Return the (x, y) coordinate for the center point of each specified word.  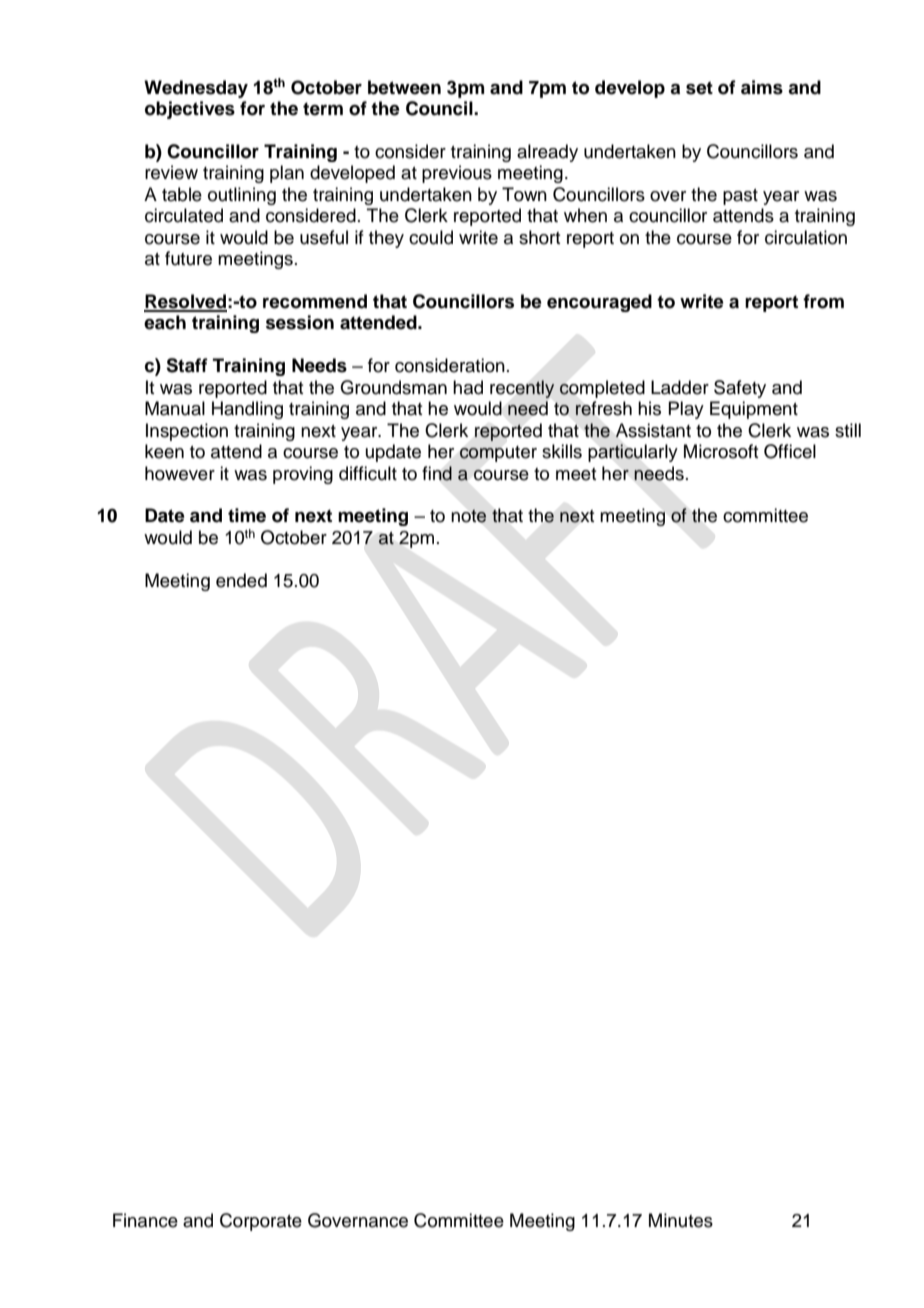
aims (762, 87)
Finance (145, 1220)
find (437, 473)
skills (562, 451)
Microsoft (721, 451)
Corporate (261, 1222)
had (468, 387)
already (547, 153)
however (180, 473)
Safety (740, 389)
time (247, 515)
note (469, 516)
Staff (187, 365)
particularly (633, 453)
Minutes (681, 1220)
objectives (190, 110)
